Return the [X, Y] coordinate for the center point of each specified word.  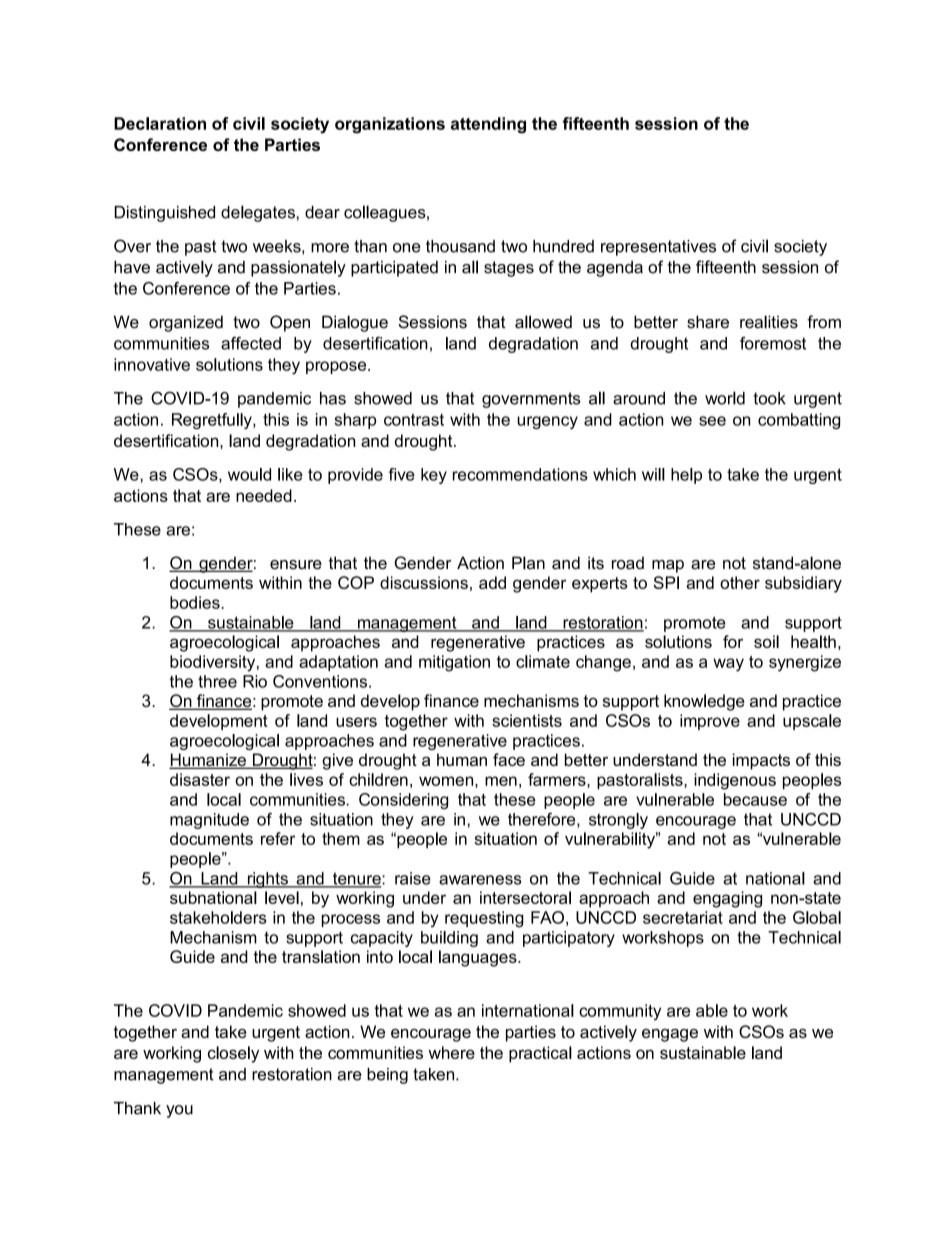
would [249, 474]
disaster [200, 779]
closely [233, 1054]
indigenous [735, 781]
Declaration [160, 123]
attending [488, 125]
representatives [658, 248]
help [686, 476]
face [509, 759]
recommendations [520, 474]
